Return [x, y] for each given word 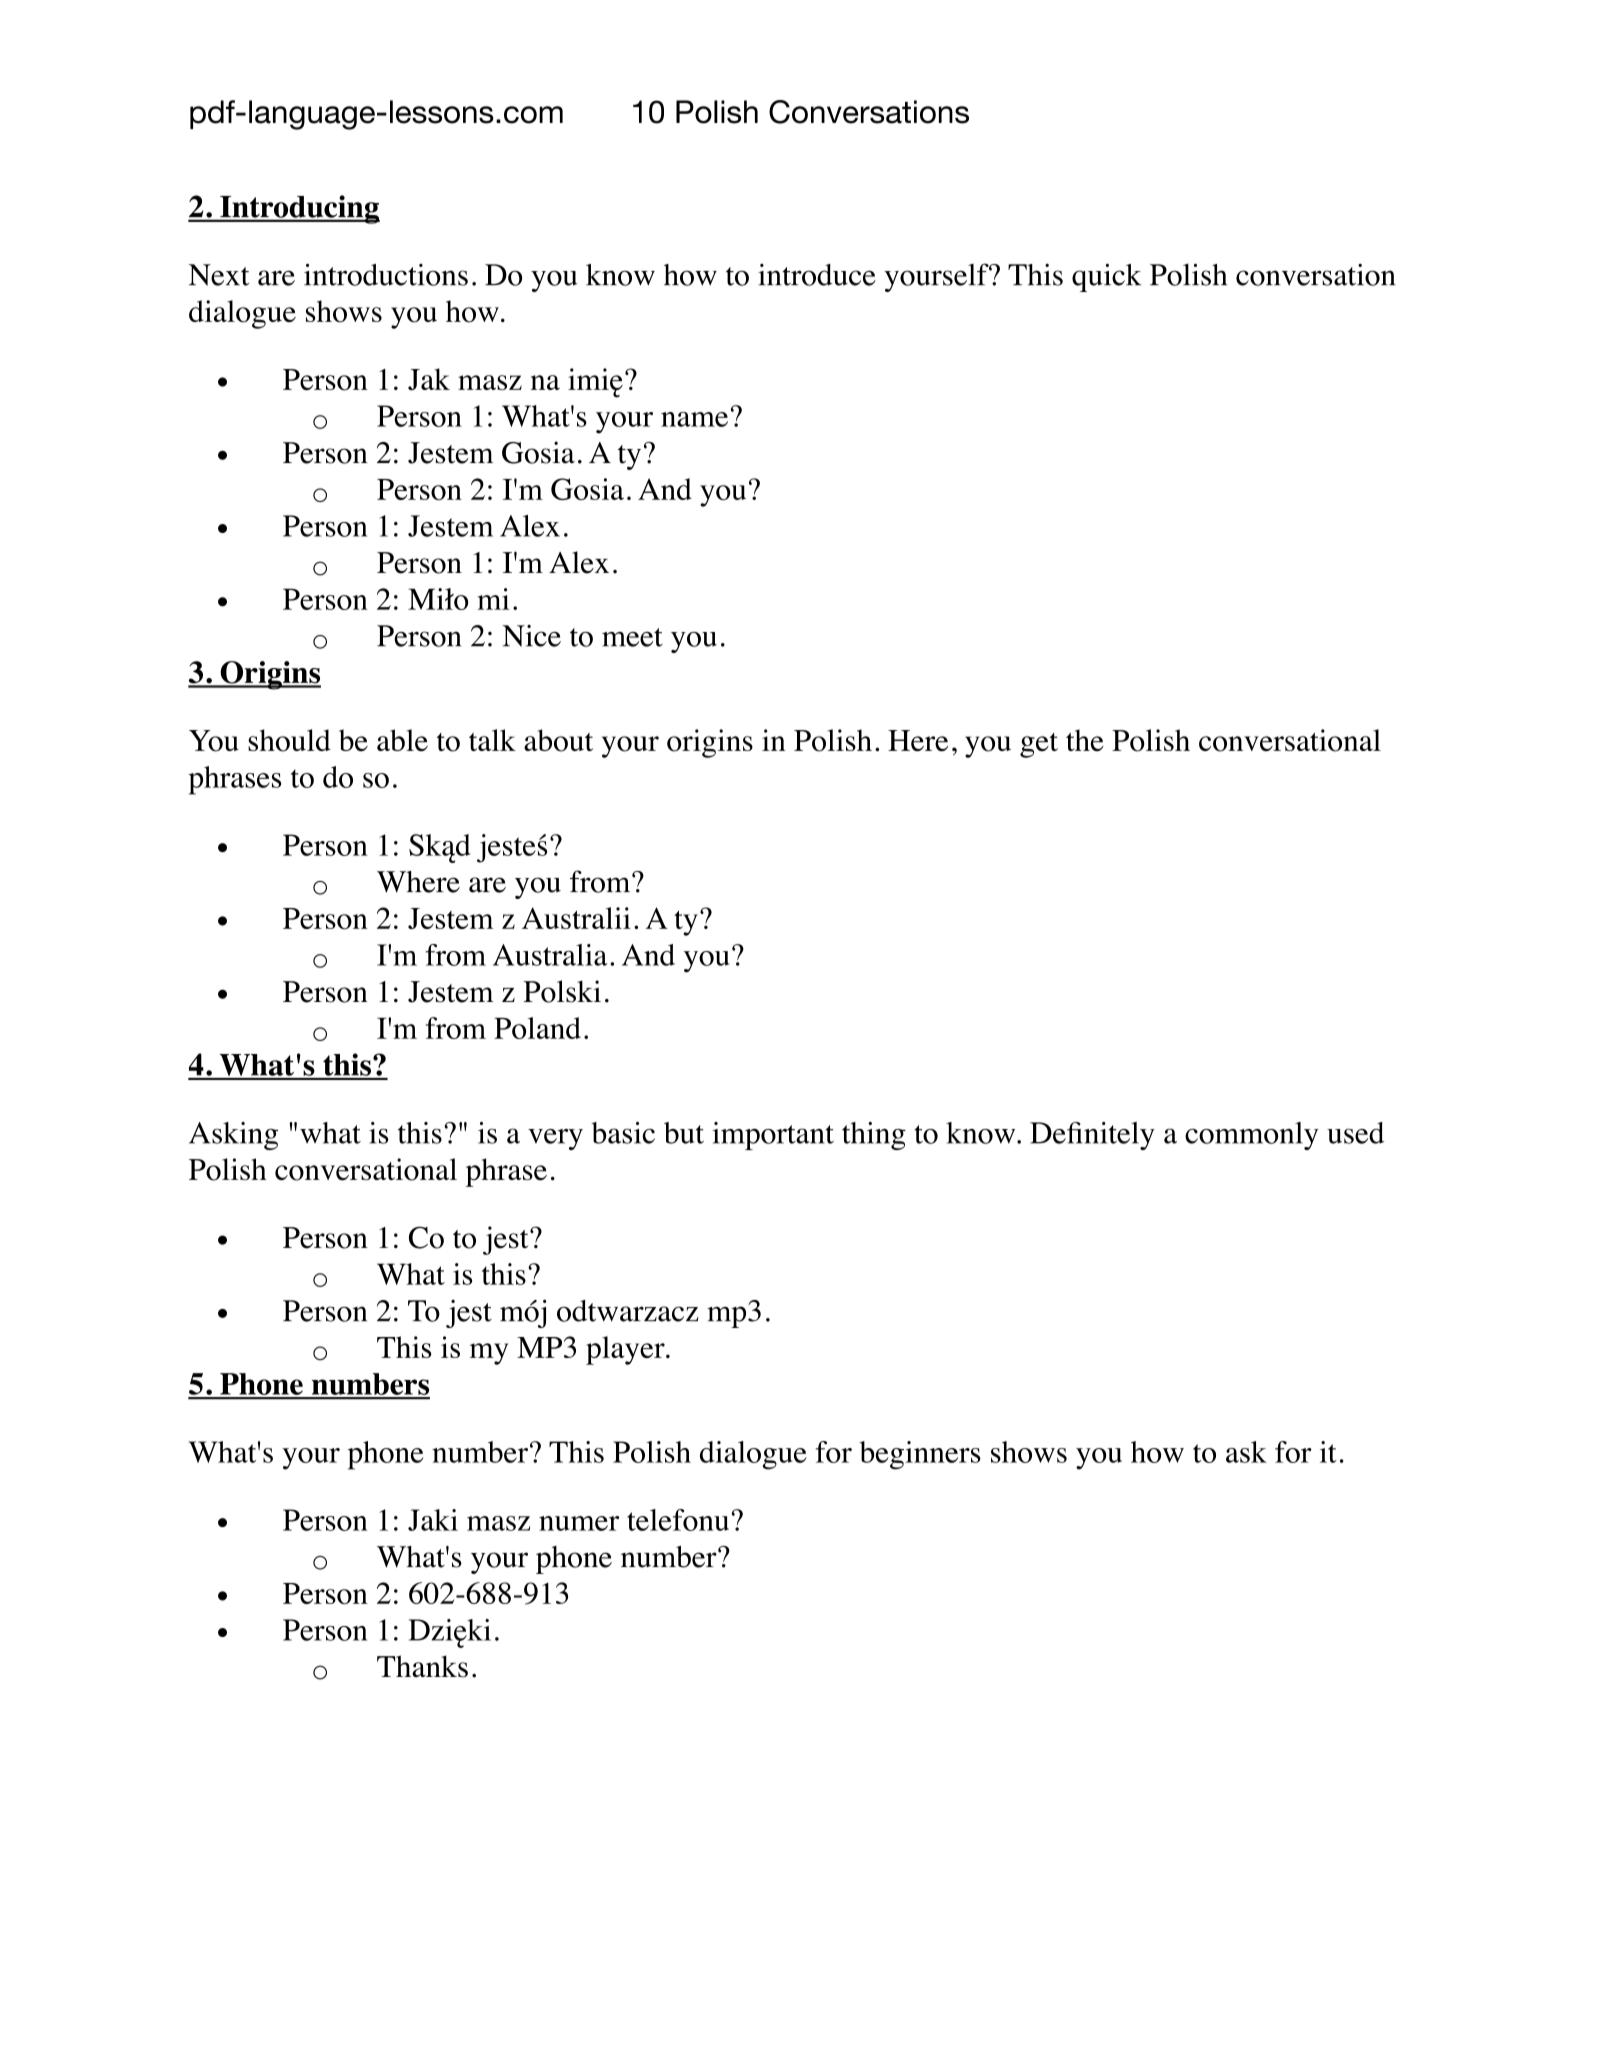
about [558, 740]
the [1085, 740]
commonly [1252, 1136]
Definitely [1092, 1136]
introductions [386, 274]
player [626, 1350]
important [773, 1136]
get [1039, 745]
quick [1106, 277]
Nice [531, 636]
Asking [233, 1136]
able [402, 740]
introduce [817, 275]
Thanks [422, 1666]
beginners [920, 1455]
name [694, 419]
